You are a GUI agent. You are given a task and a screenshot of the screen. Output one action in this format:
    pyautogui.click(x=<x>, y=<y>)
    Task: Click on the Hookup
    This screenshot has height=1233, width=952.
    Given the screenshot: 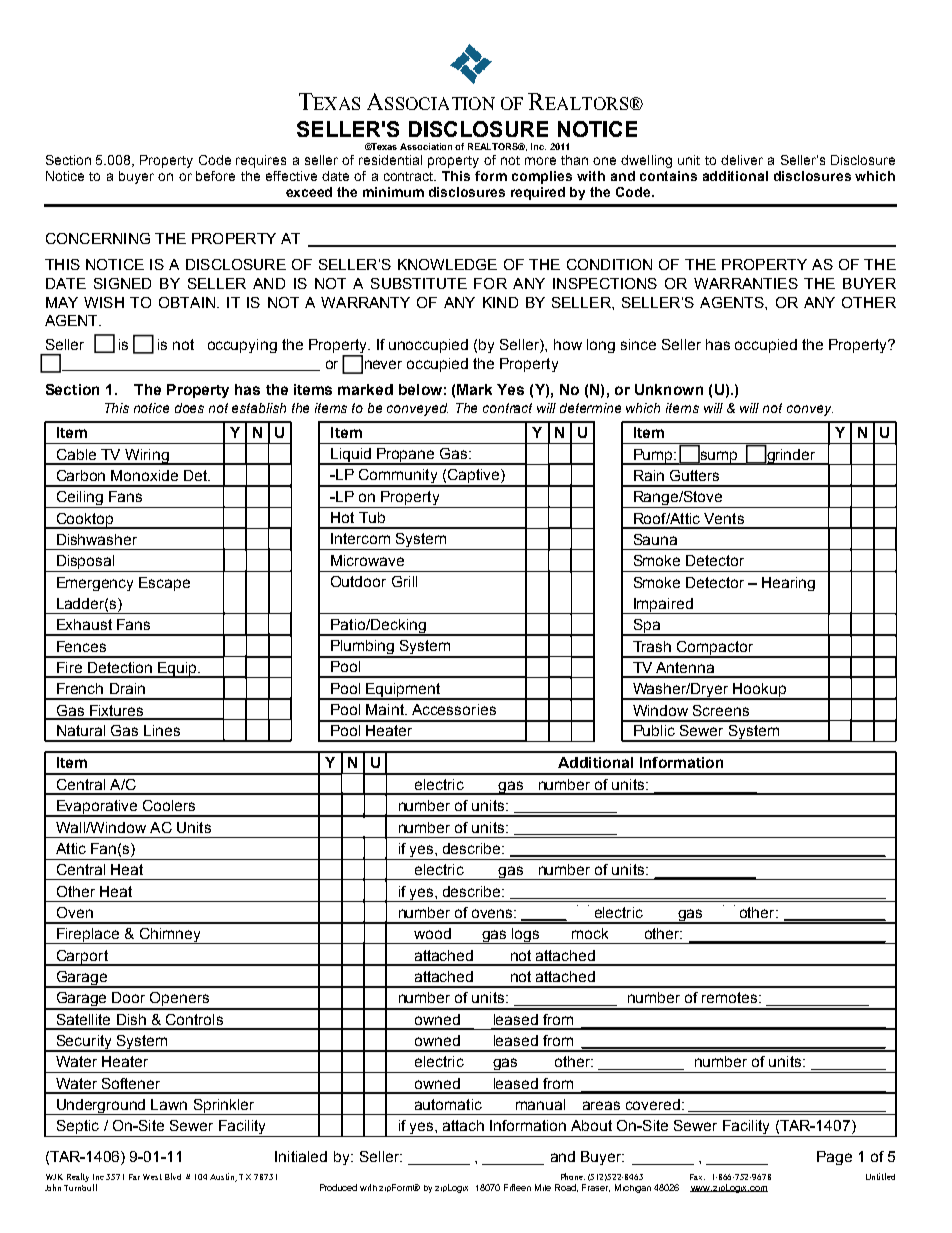 What is the action you would take?
    pyautogui.click(x=760, y=691)
